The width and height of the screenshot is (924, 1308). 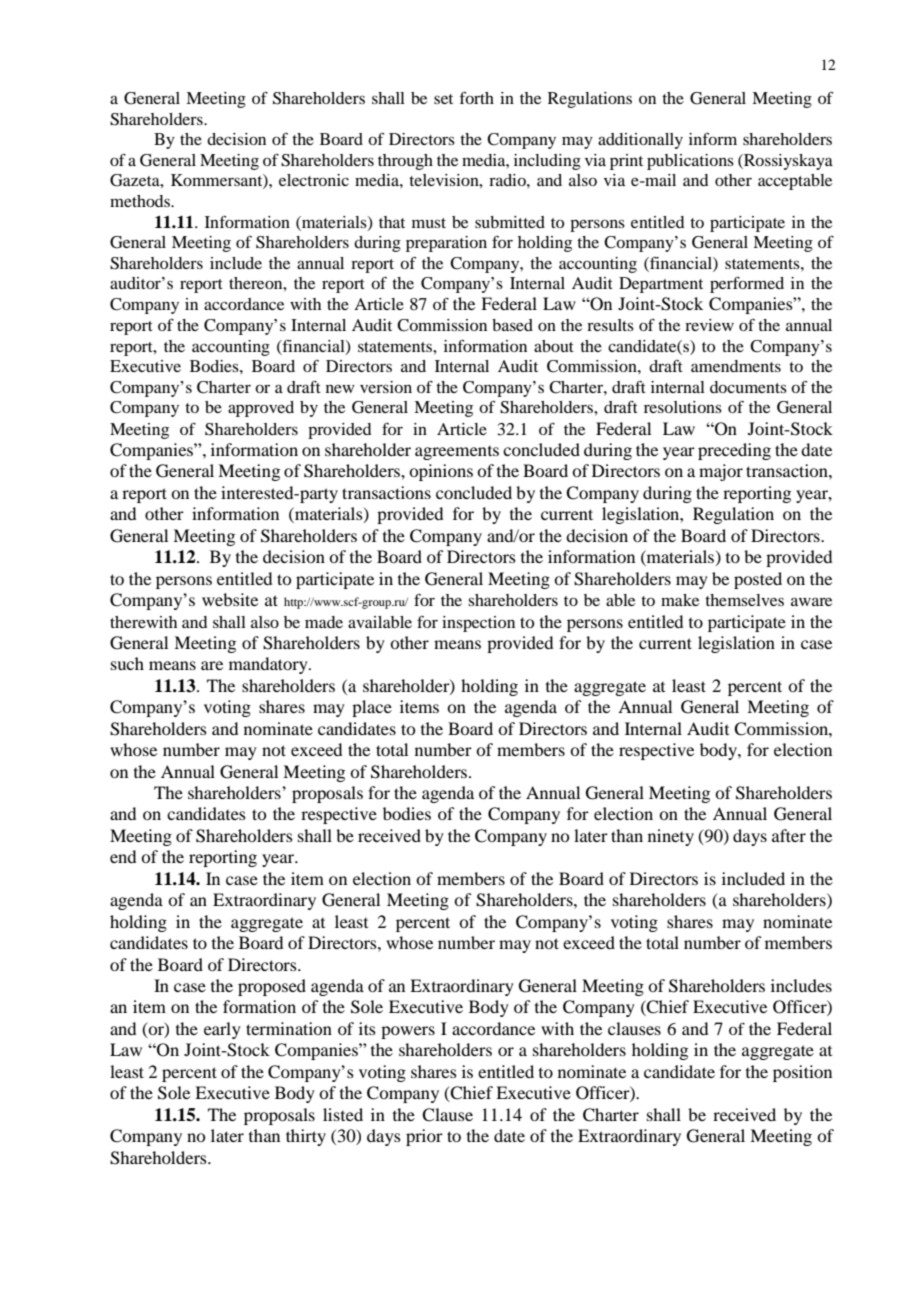 What do you see at coordinates (690, 162) in the screenshot?
I see `publications` at bounding box center [690, 162].
